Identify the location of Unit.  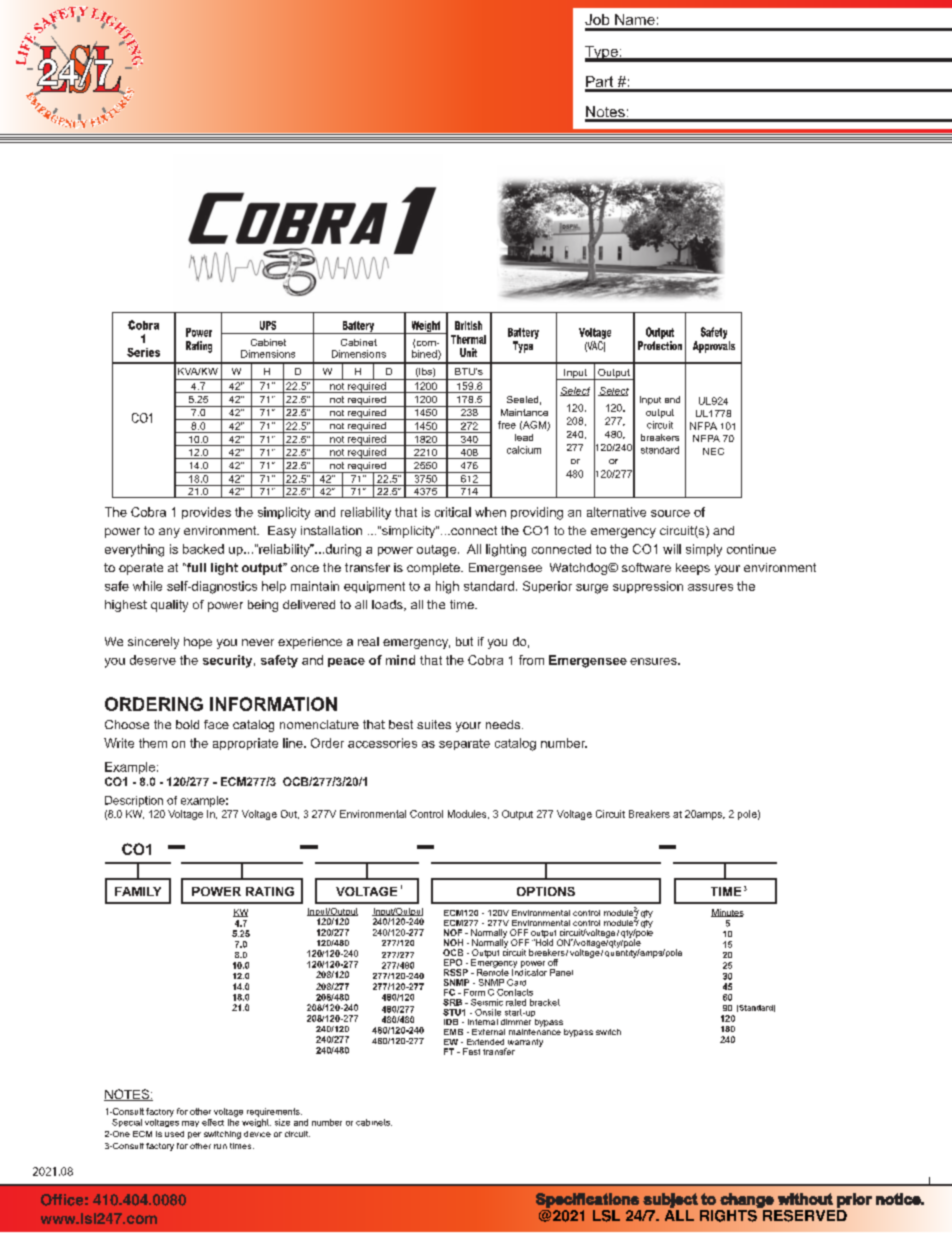
(468, 352).
